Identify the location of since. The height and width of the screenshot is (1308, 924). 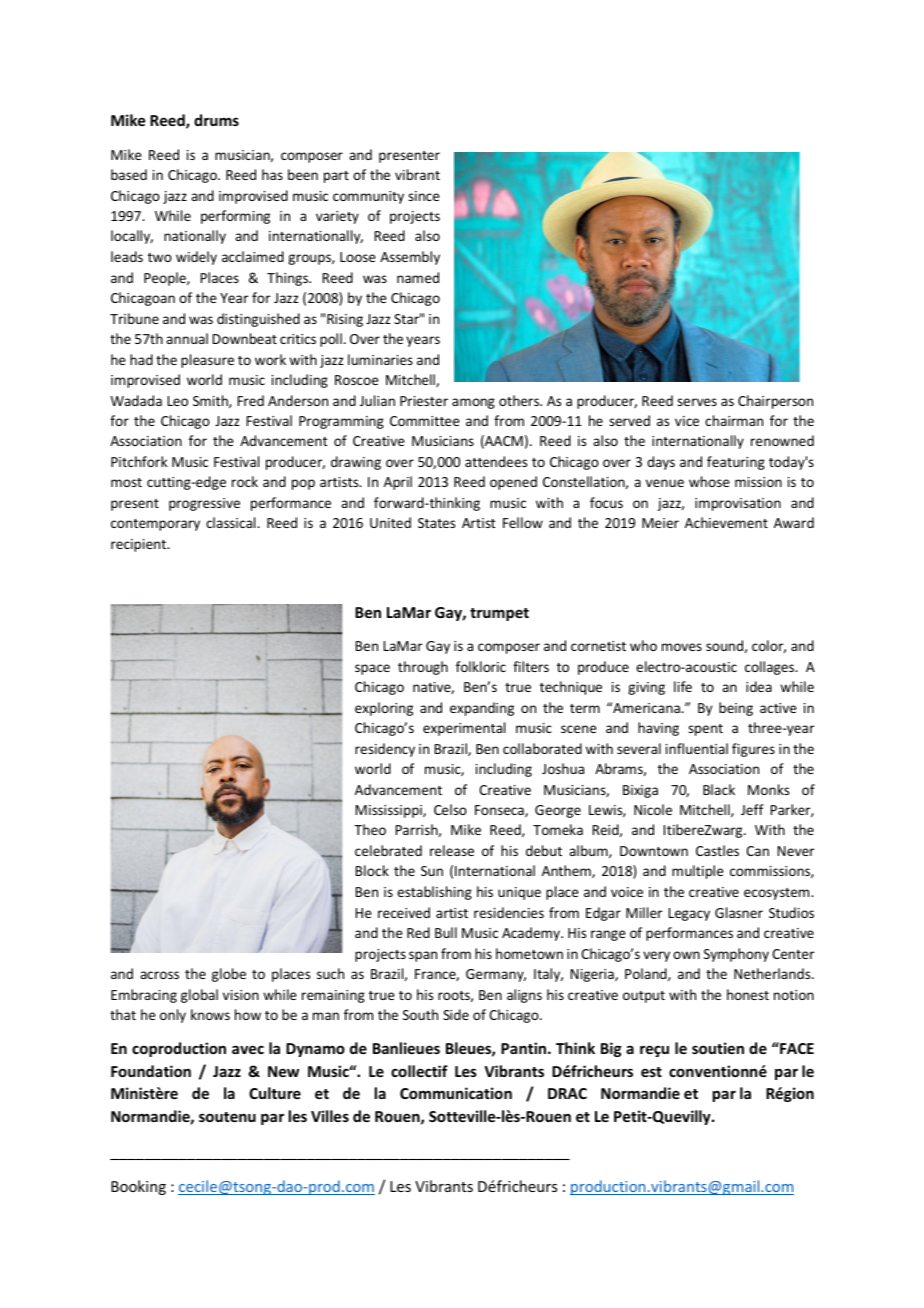
(424, 196).
